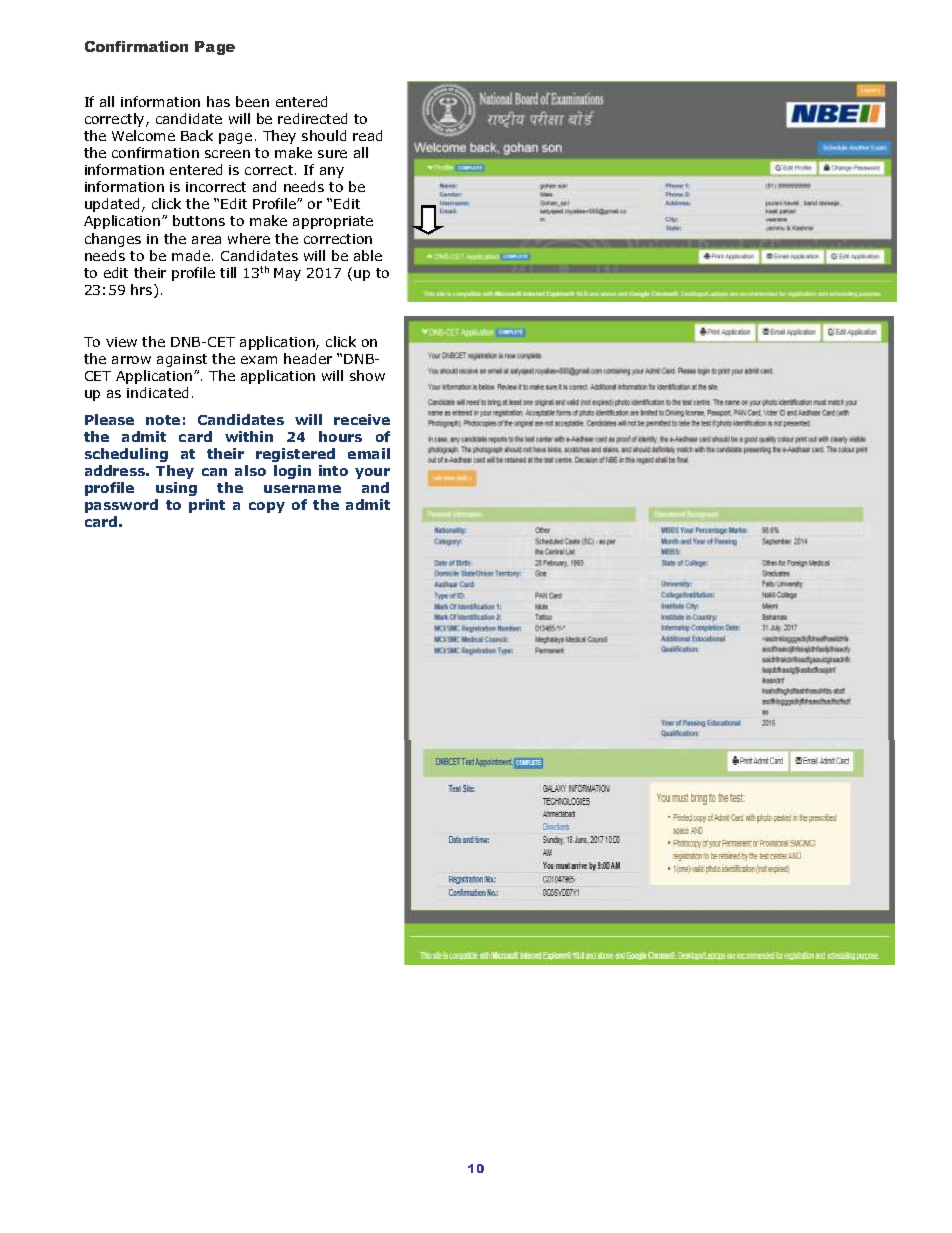 The height and width of the screenshot is (1233, 952). Describe the element at coordinates (157, 392) in the screenshot. I see `indicated` at that location.
